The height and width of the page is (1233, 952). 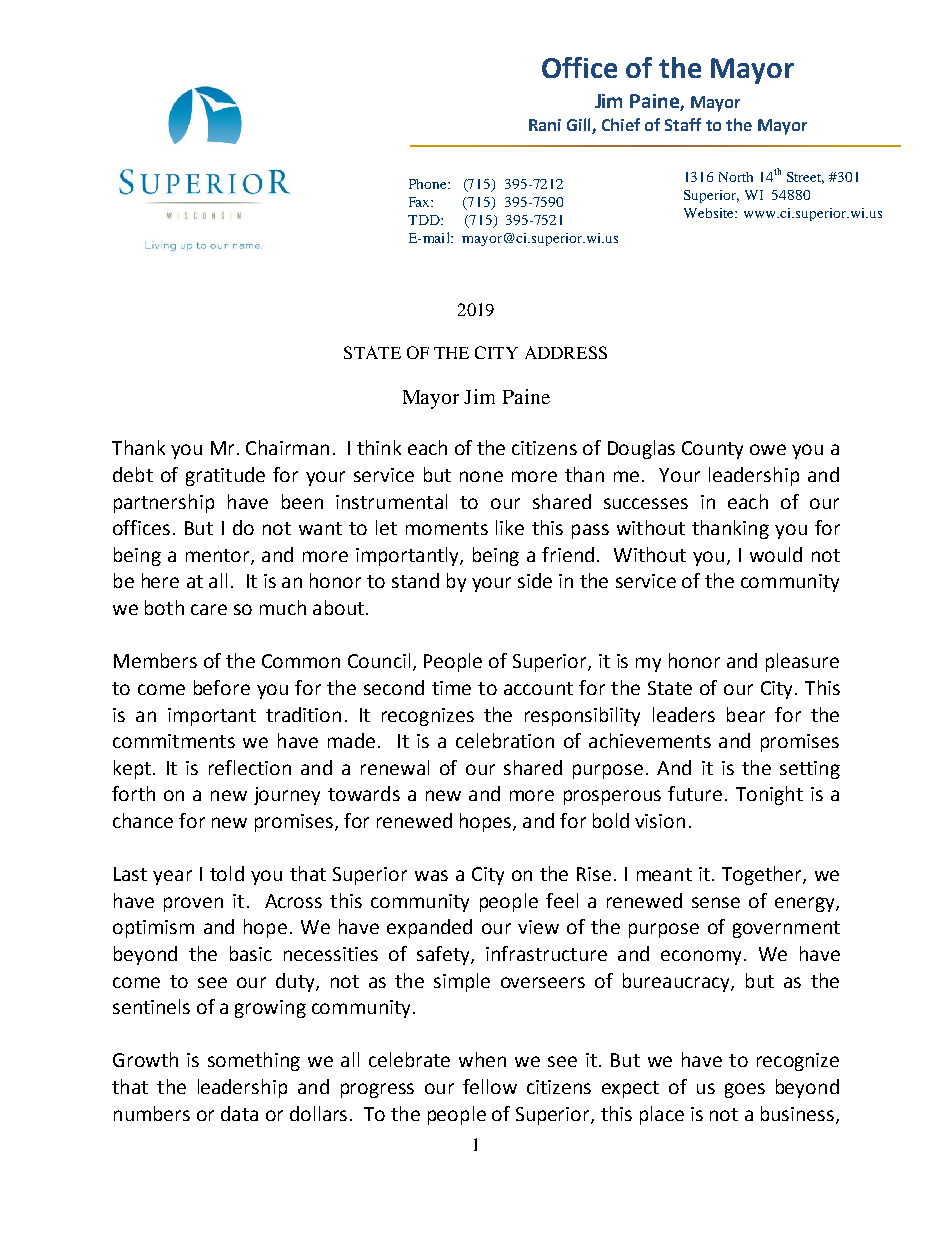 I want to click on fellow, so click(x=490, y=1086).
